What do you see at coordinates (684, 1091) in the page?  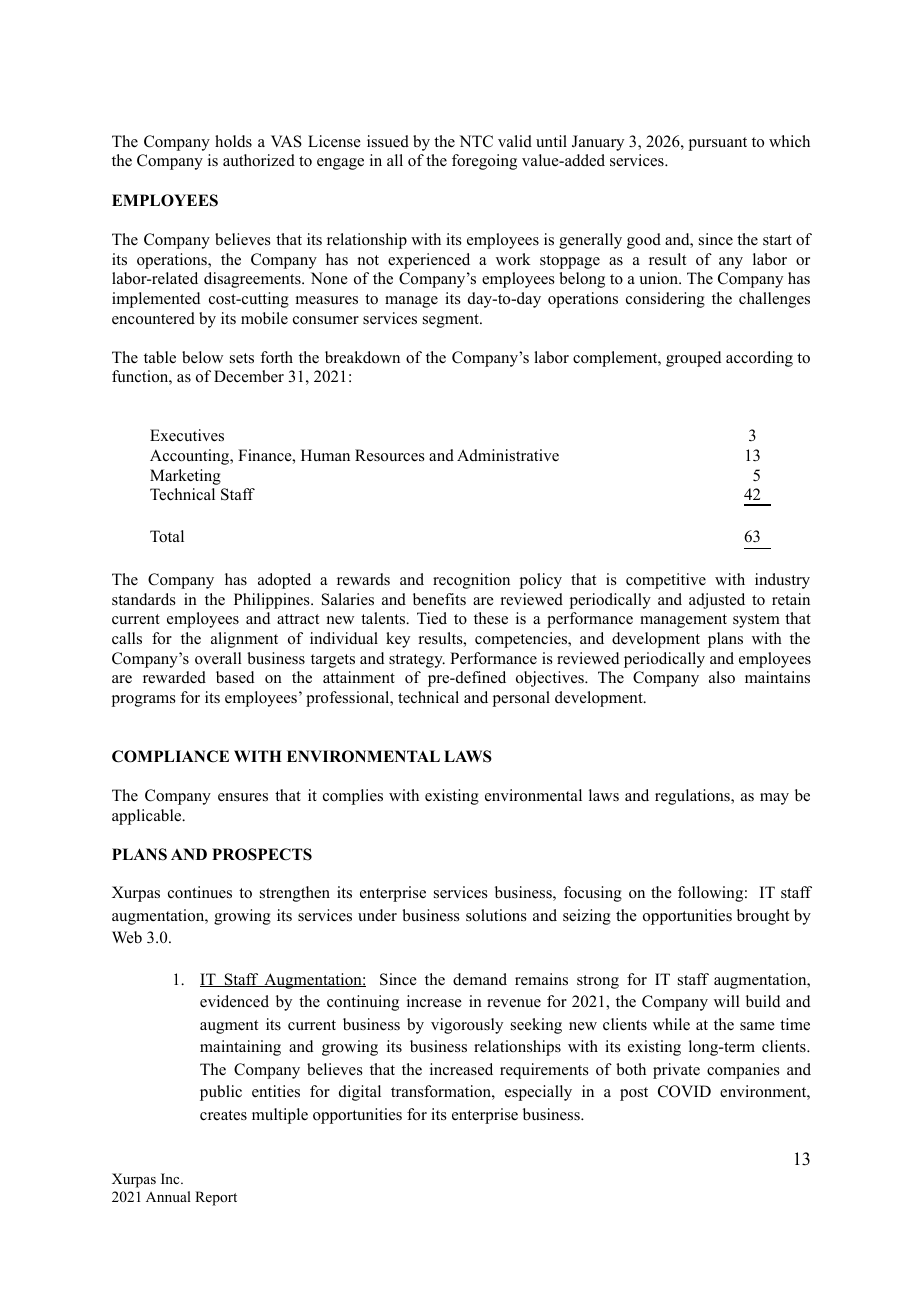 I see `COVID` at bounding box center [684, 1091].
